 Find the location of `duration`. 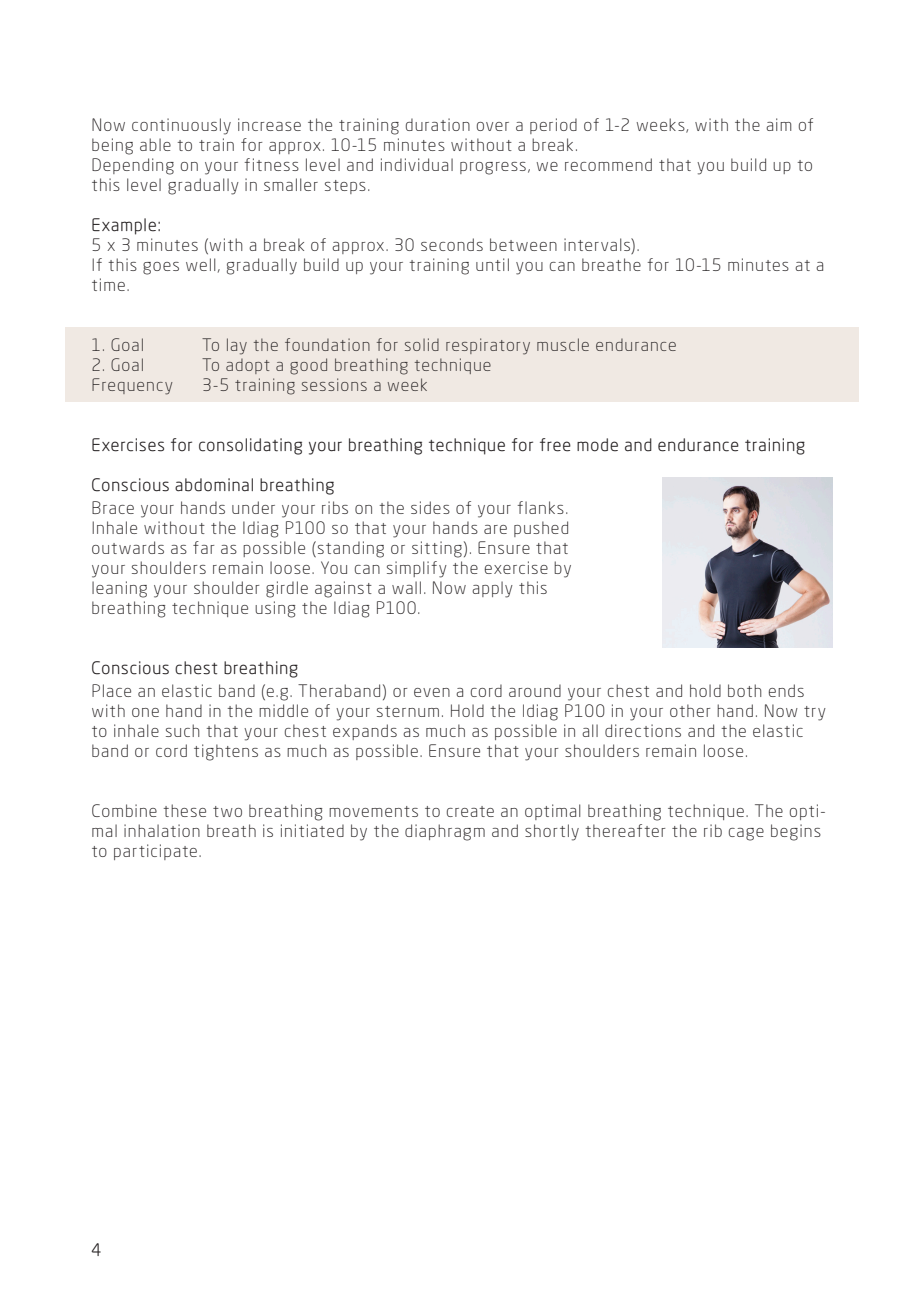

duration is located at coordinates (438, 124).
